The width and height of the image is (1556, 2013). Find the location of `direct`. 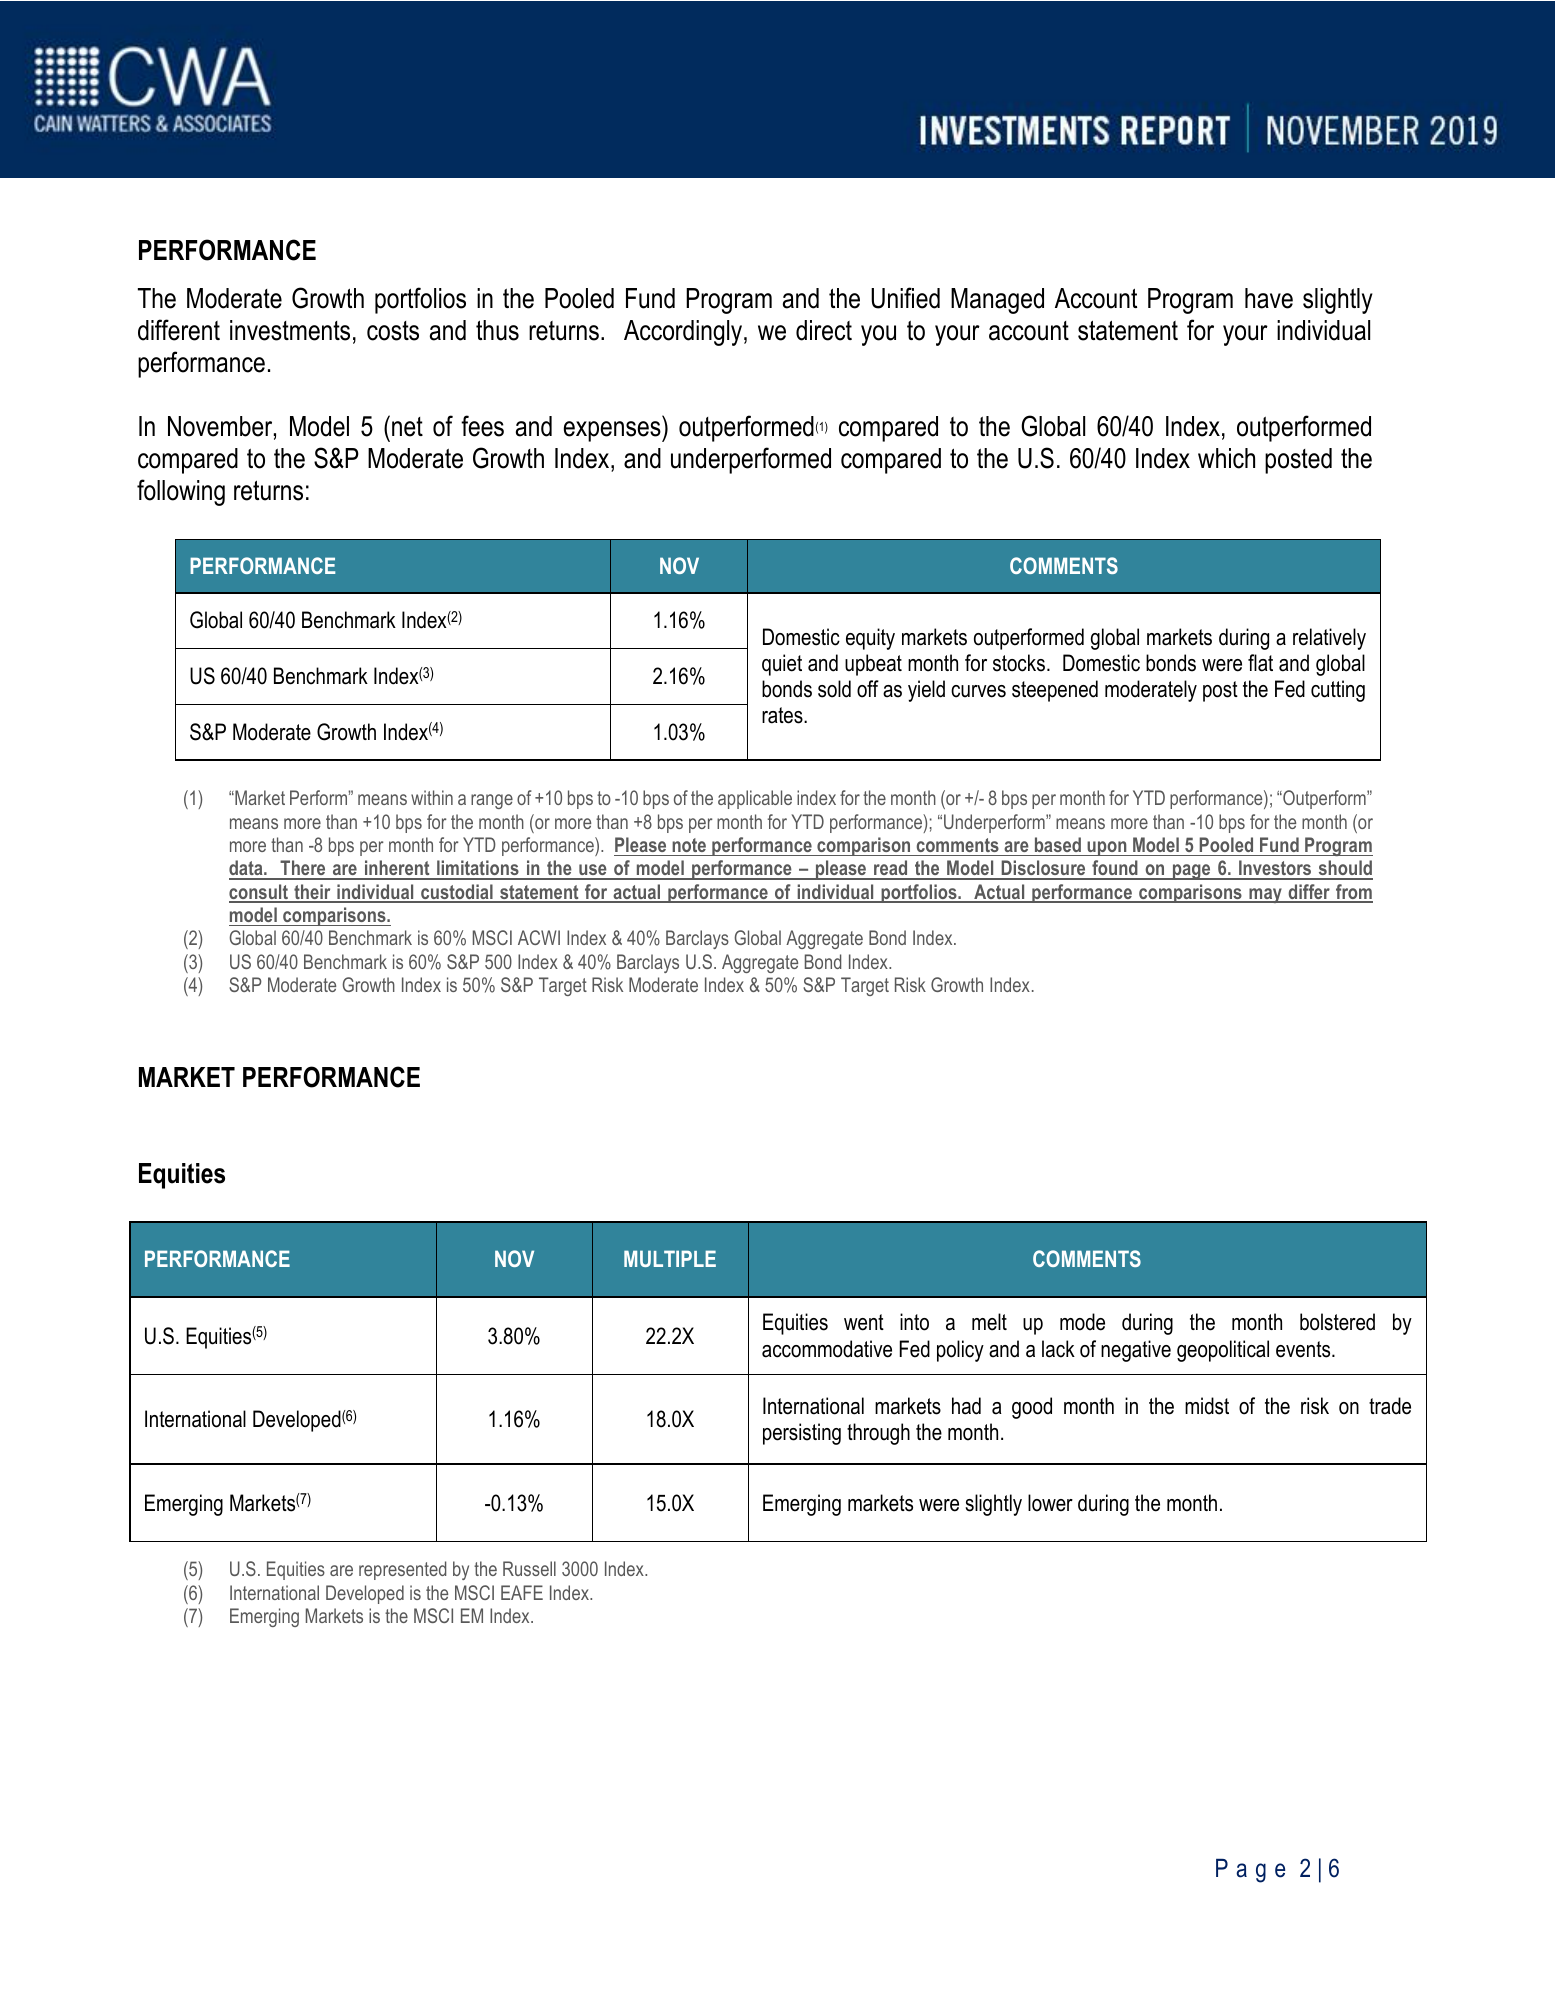

direct is located at coordinates (824, 330).
